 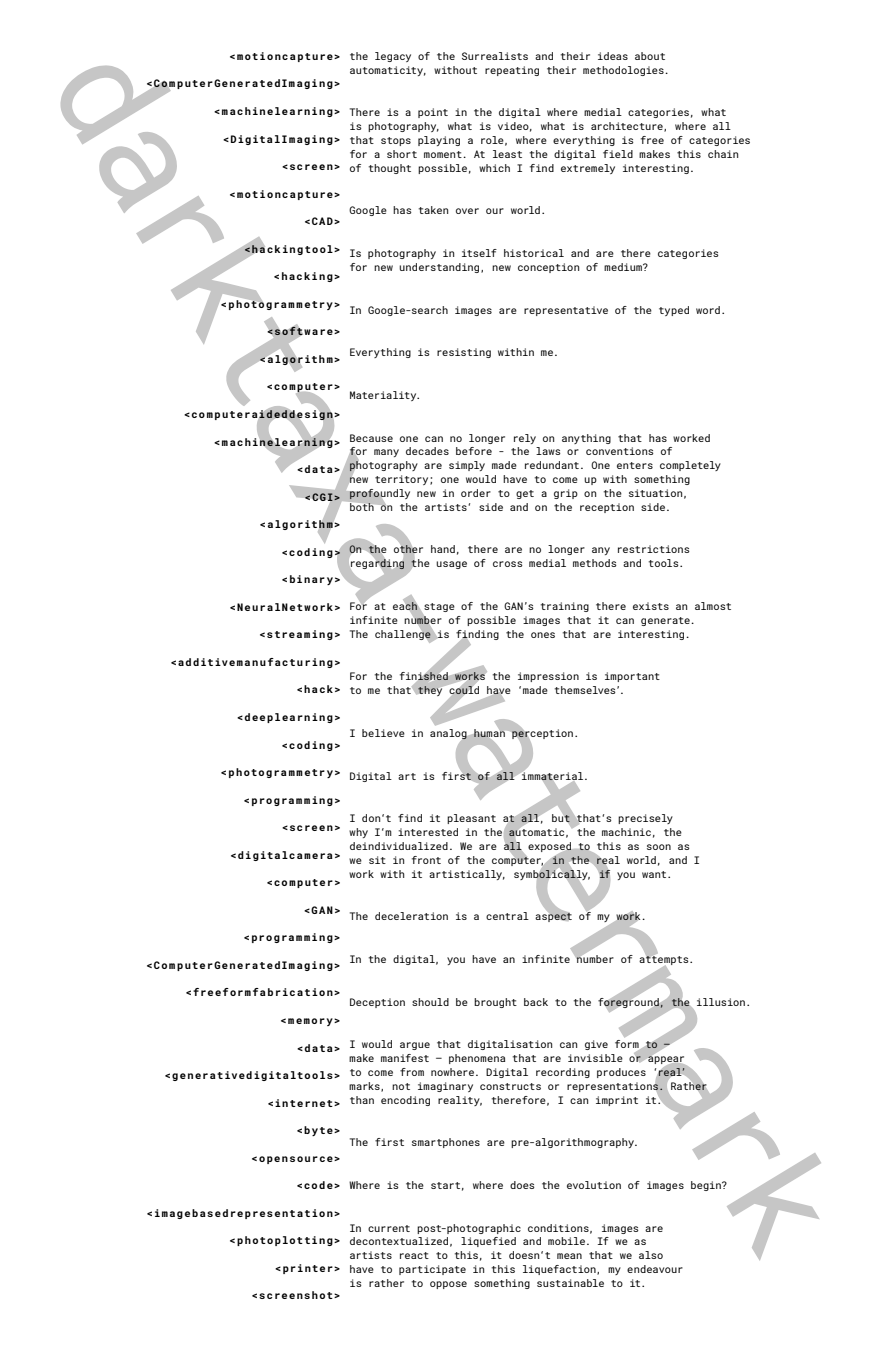 I want to click on legacy, so click(x=393, y=57).
